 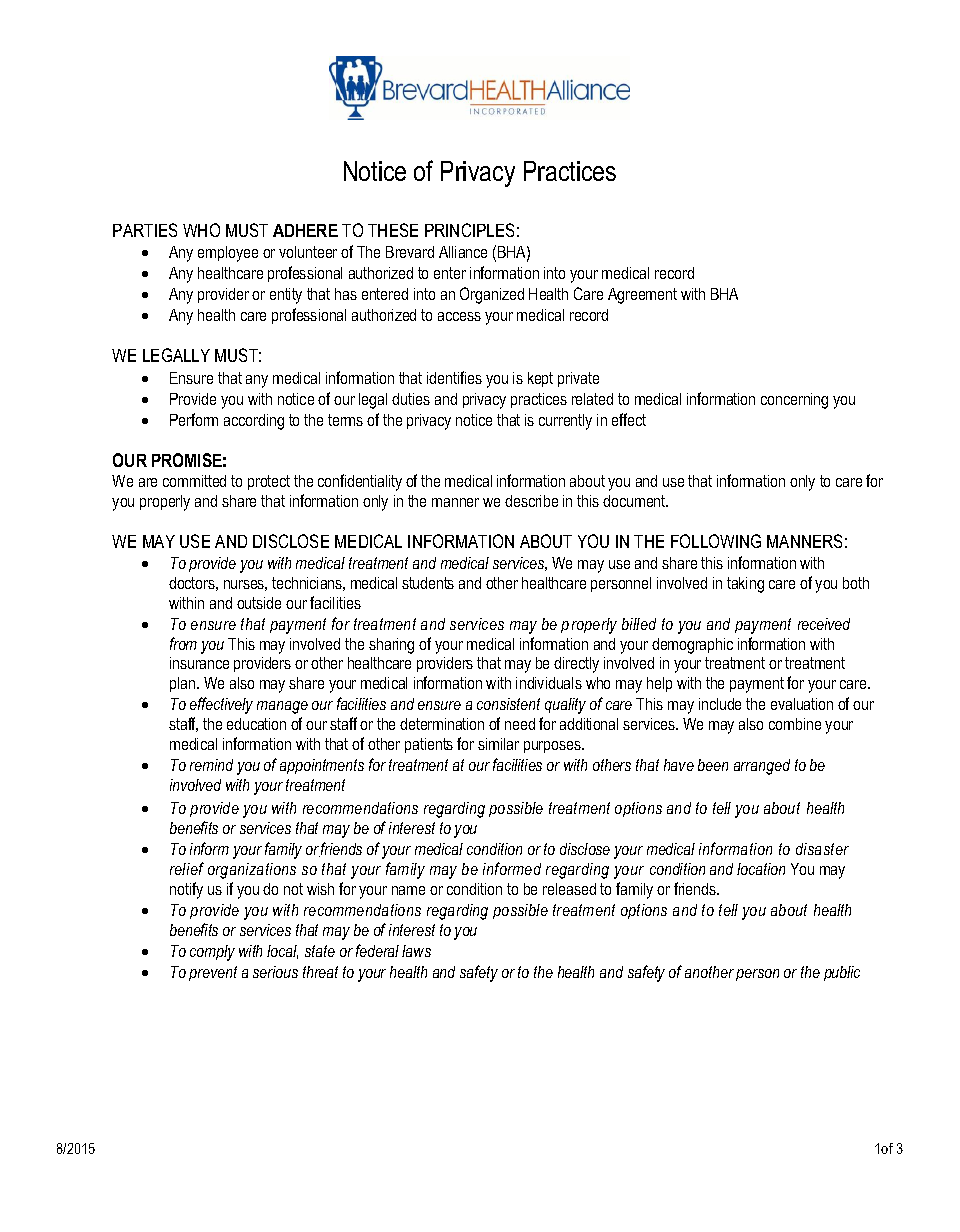 What do you see at coordinates (745, 585) in the image?
I see `taking` at bounding box center [745, 585].
